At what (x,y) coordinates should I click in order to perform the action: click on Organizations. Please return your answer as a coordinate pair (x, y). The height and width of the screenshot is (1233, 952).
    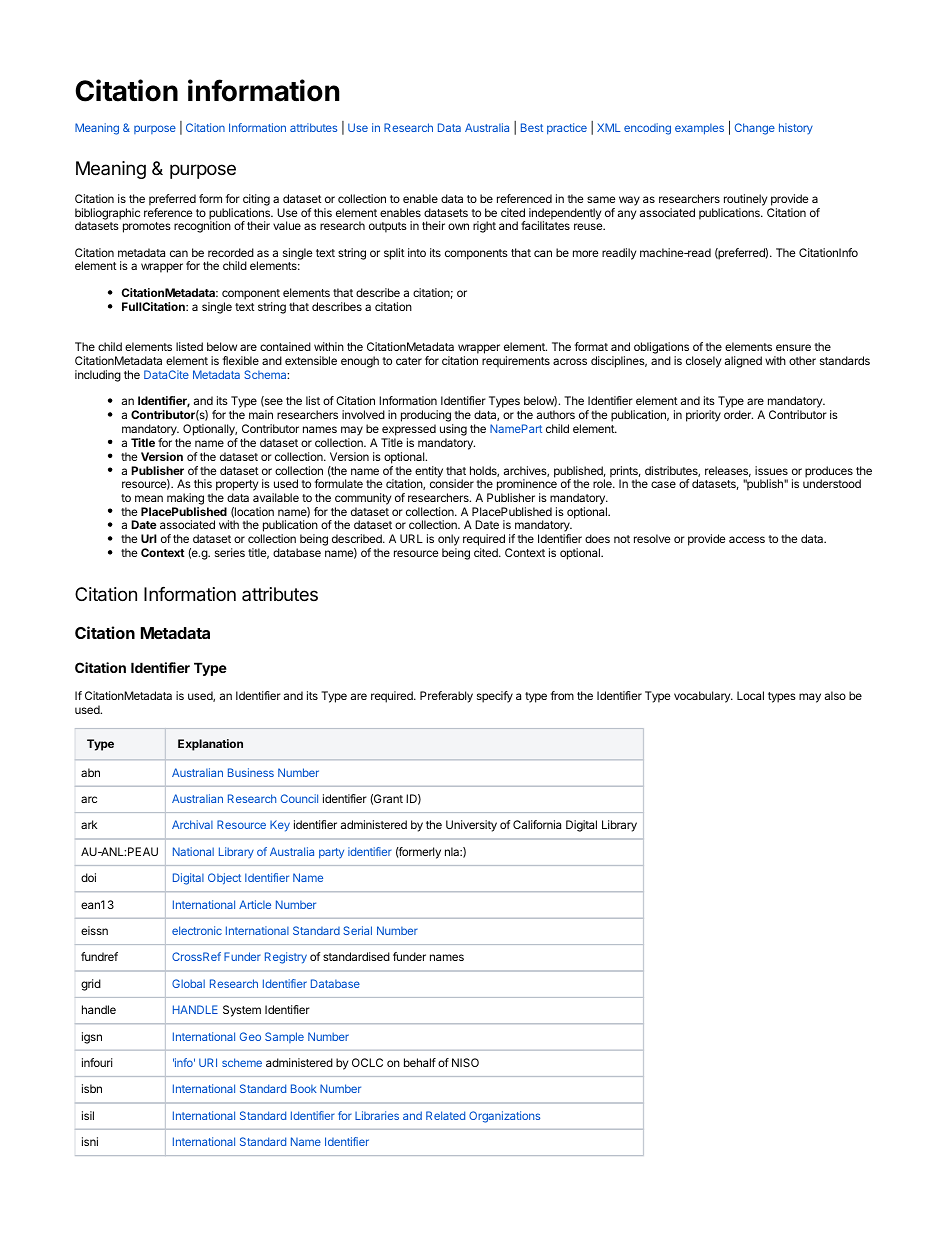
    Looking at the image, I should click on (504, 1117).
